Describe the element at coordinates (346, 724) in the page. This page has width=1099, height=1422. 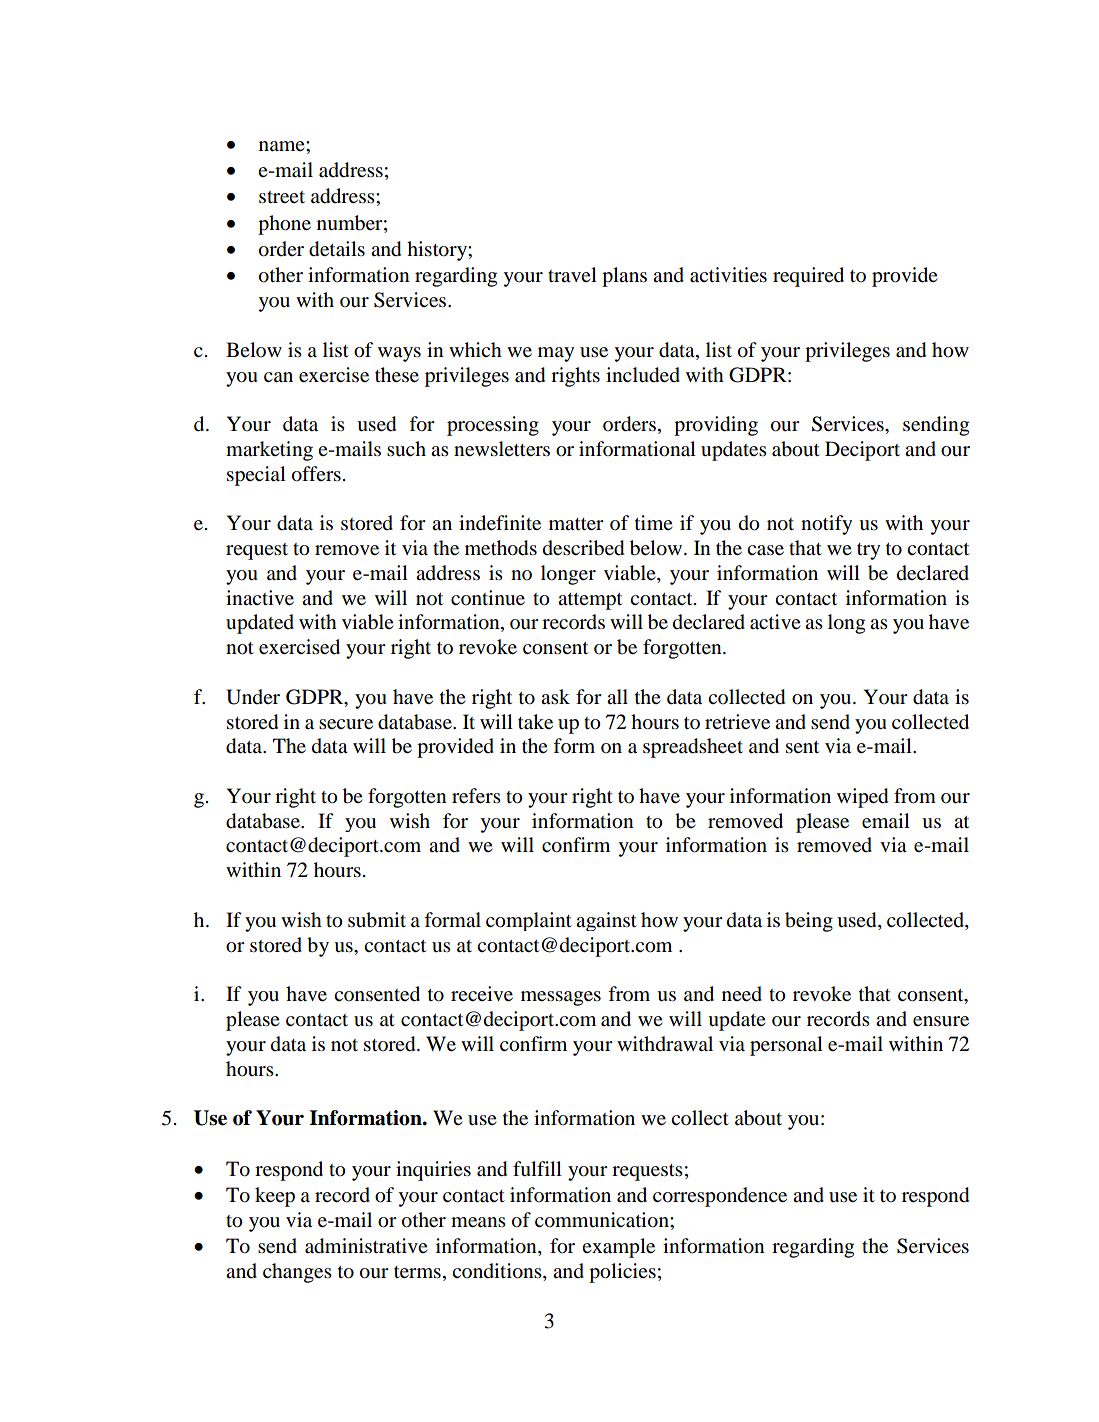
I see `secure` at that location.
